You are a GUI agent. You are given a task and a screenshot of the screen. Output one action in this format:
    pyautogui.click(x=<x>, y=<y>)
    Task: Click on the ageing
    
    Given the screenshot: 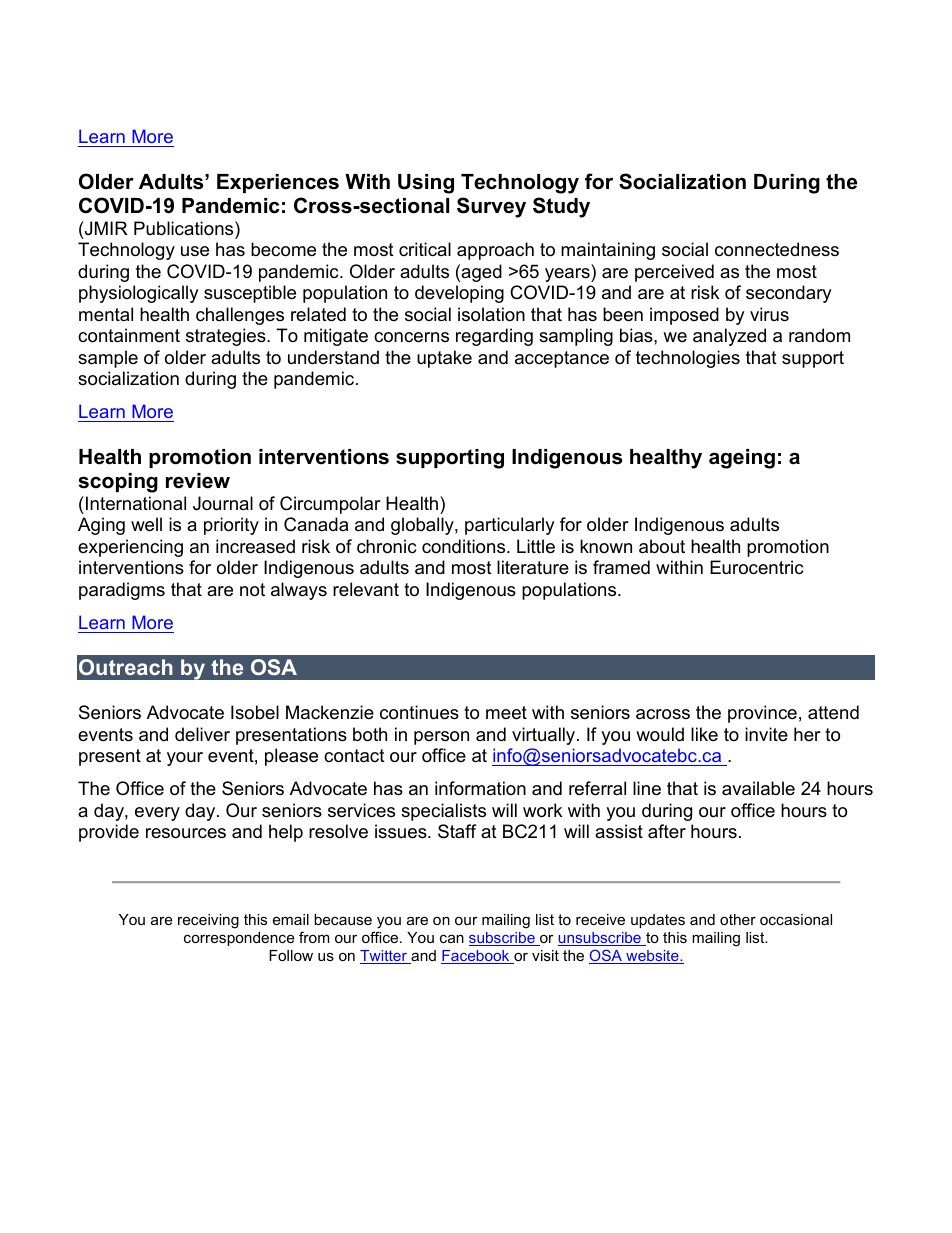 What is the action you would take?
    pyautogui.click(x=742, y=459)
